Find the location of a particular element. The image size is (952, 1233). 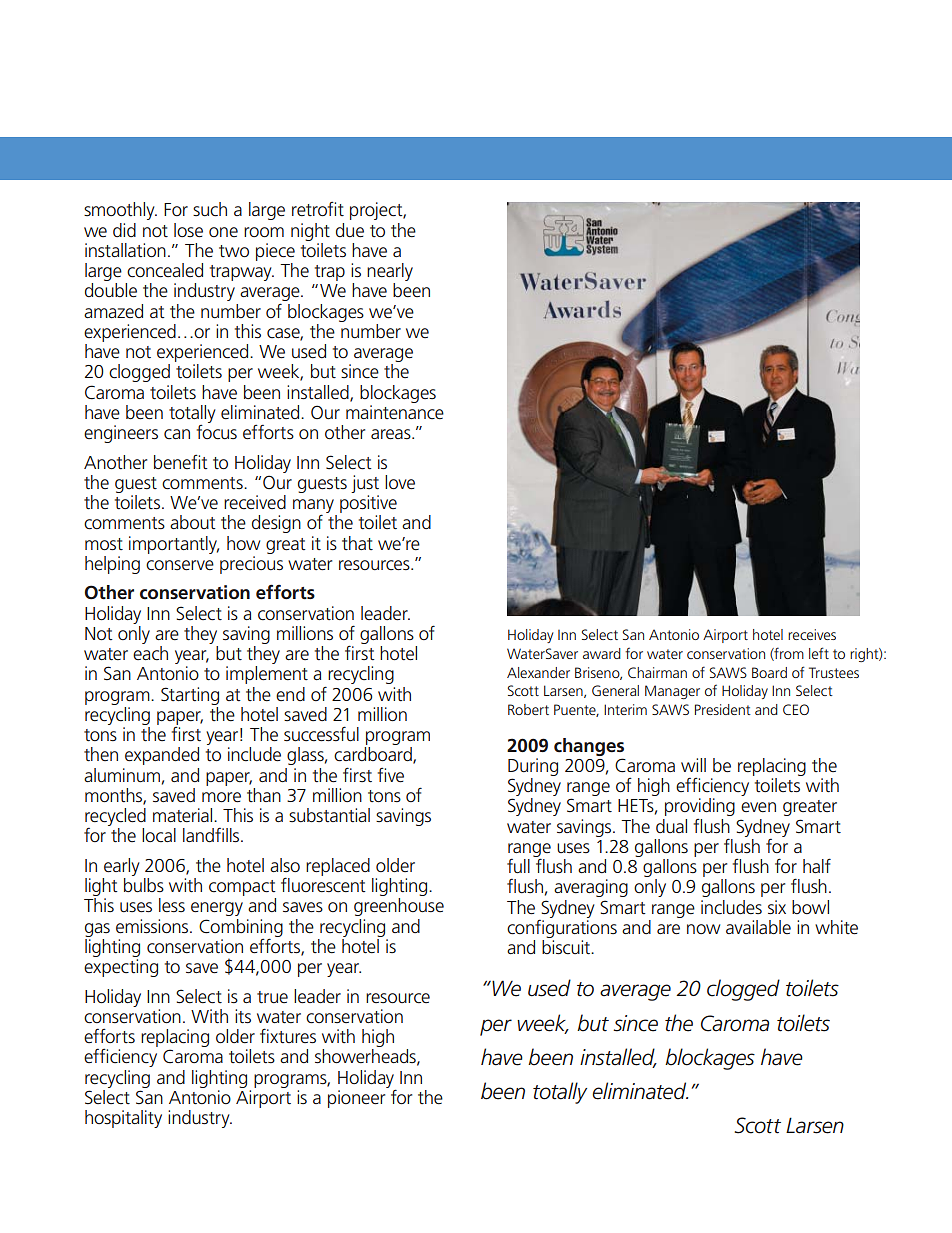

receives is located at coordinates (812, 634).
